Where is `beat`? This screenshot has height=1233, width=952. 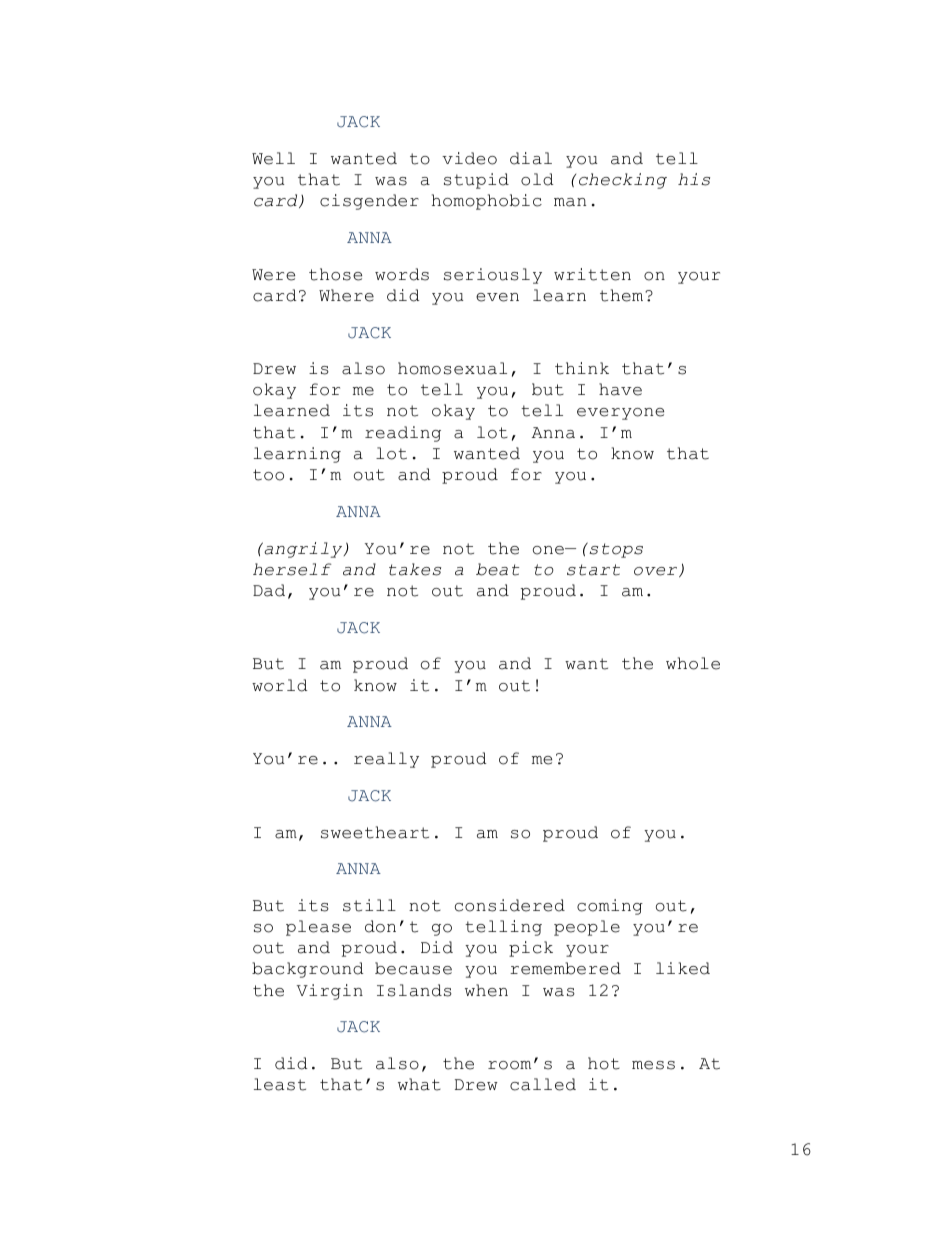 beat is located at coordinates (497, 569).
